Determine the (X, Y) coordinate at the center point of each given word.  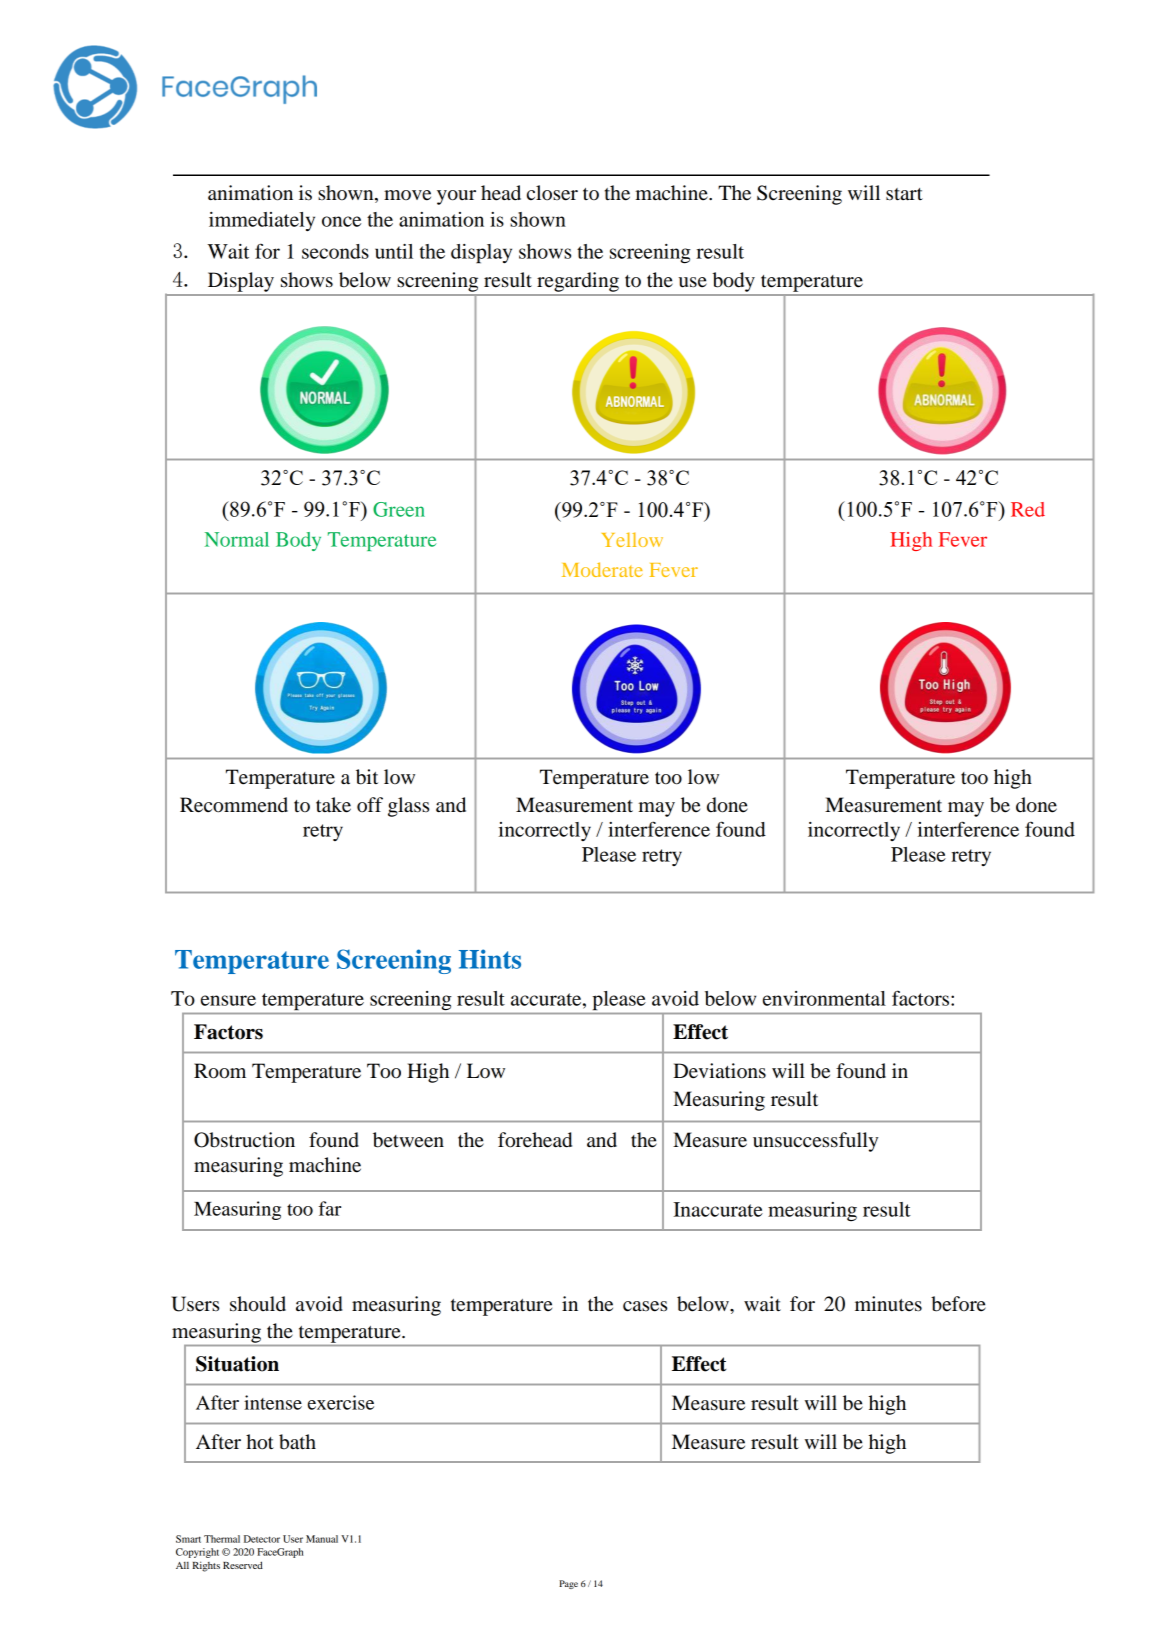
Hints (490, 959)
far (330, 1208)
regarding (578, 282)
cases (645, 1306)
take (333, 805)
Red (1028, 509)
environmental (824, 998)
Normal (237, 539)
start (904, 194)
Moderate (602, 569)
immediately (262, 221)
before (958, 1304)
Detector (262, 1539)
